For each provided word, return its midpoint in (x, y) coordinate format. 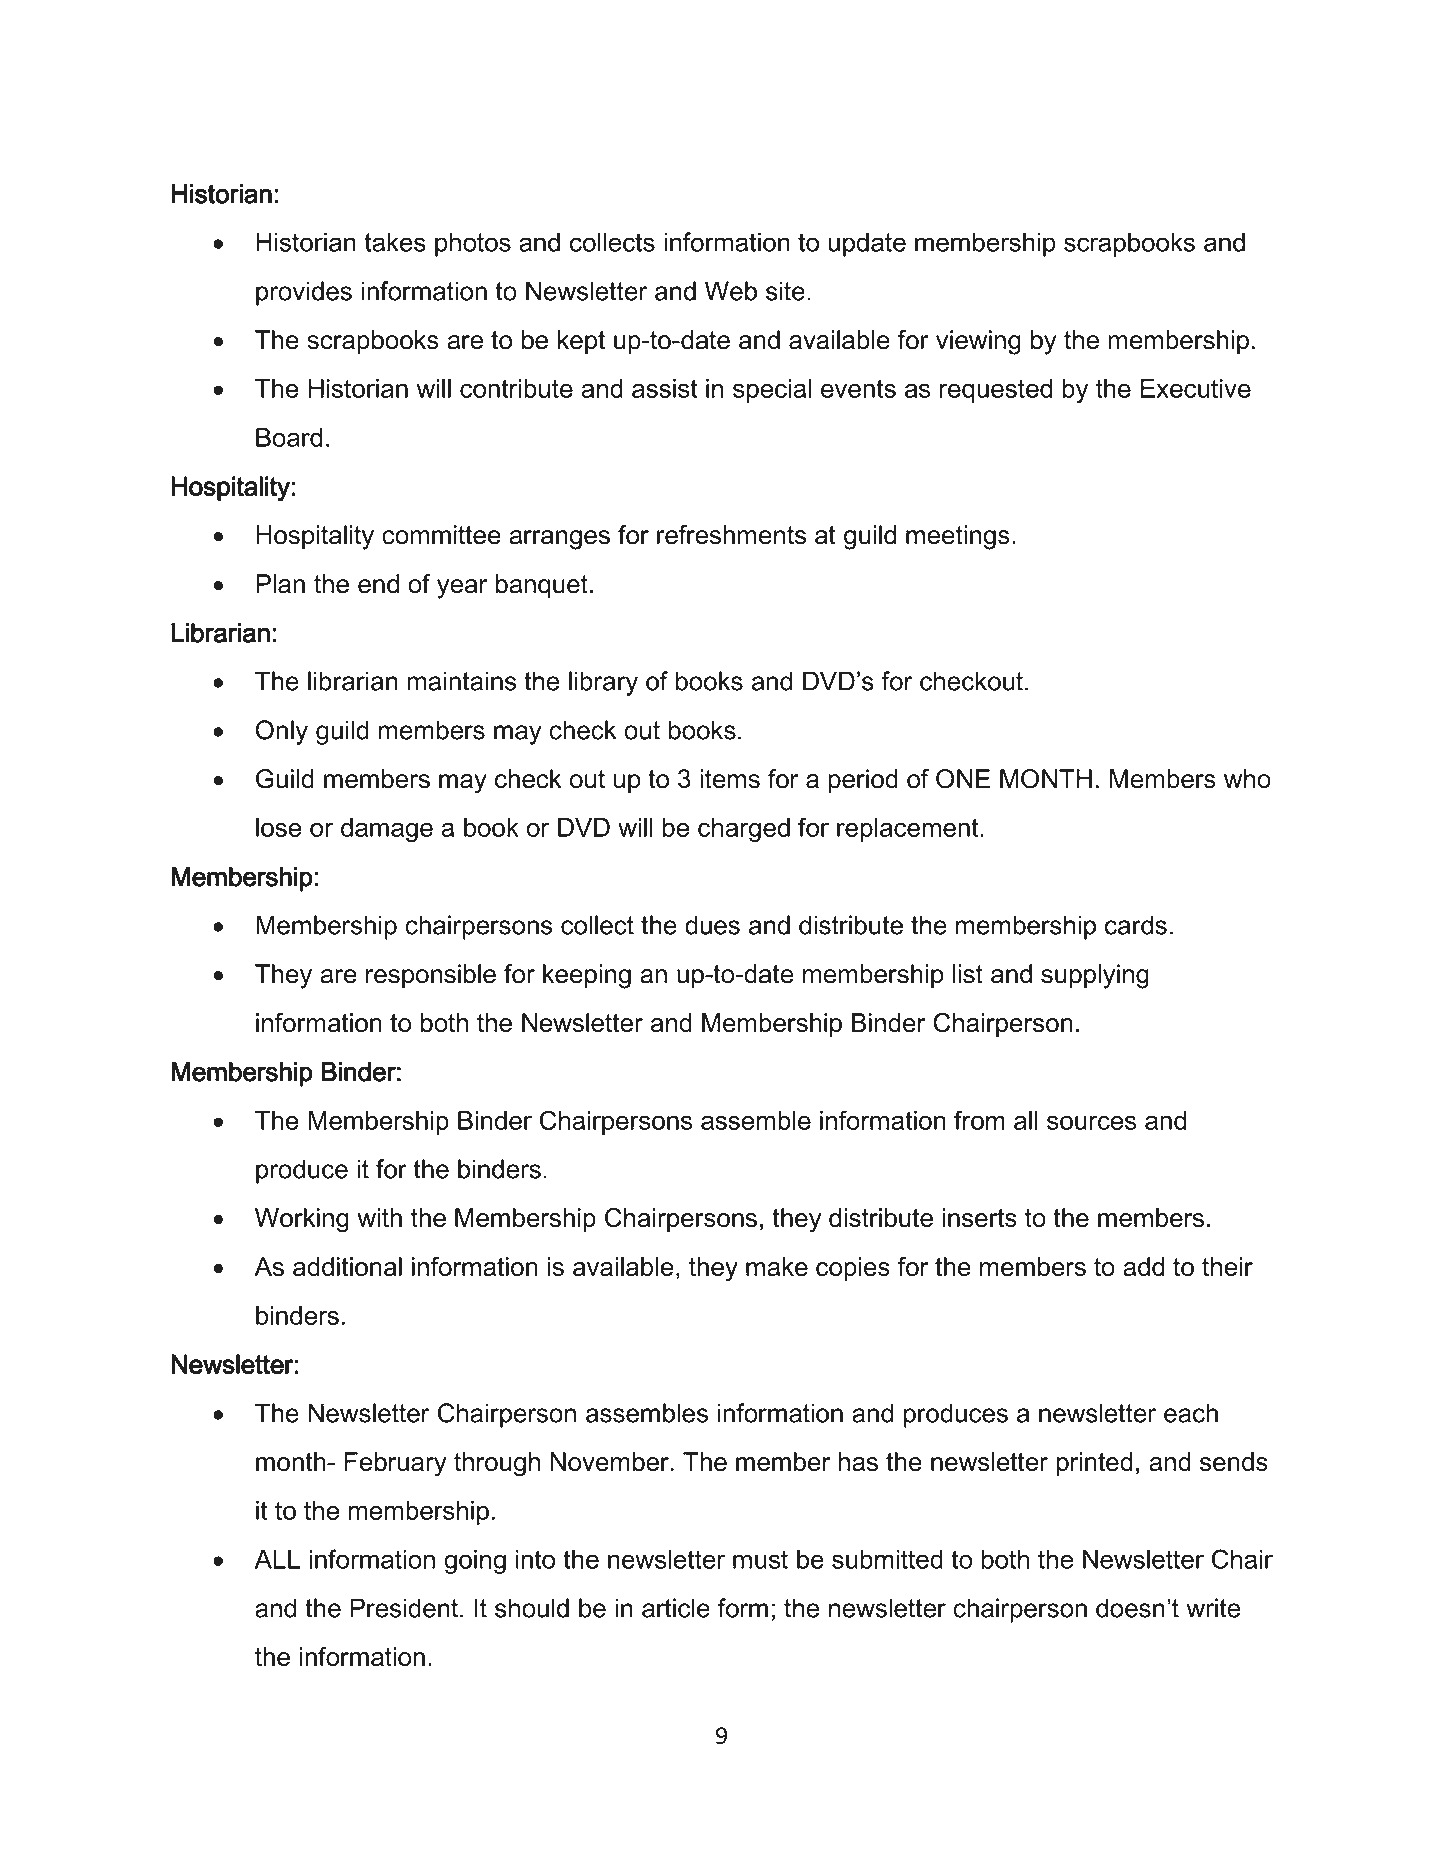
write (1213, 1608)
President (404, 1608)
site (785, 291)
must (760, 1559)
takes (395, 242)
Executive (1196, 388)
